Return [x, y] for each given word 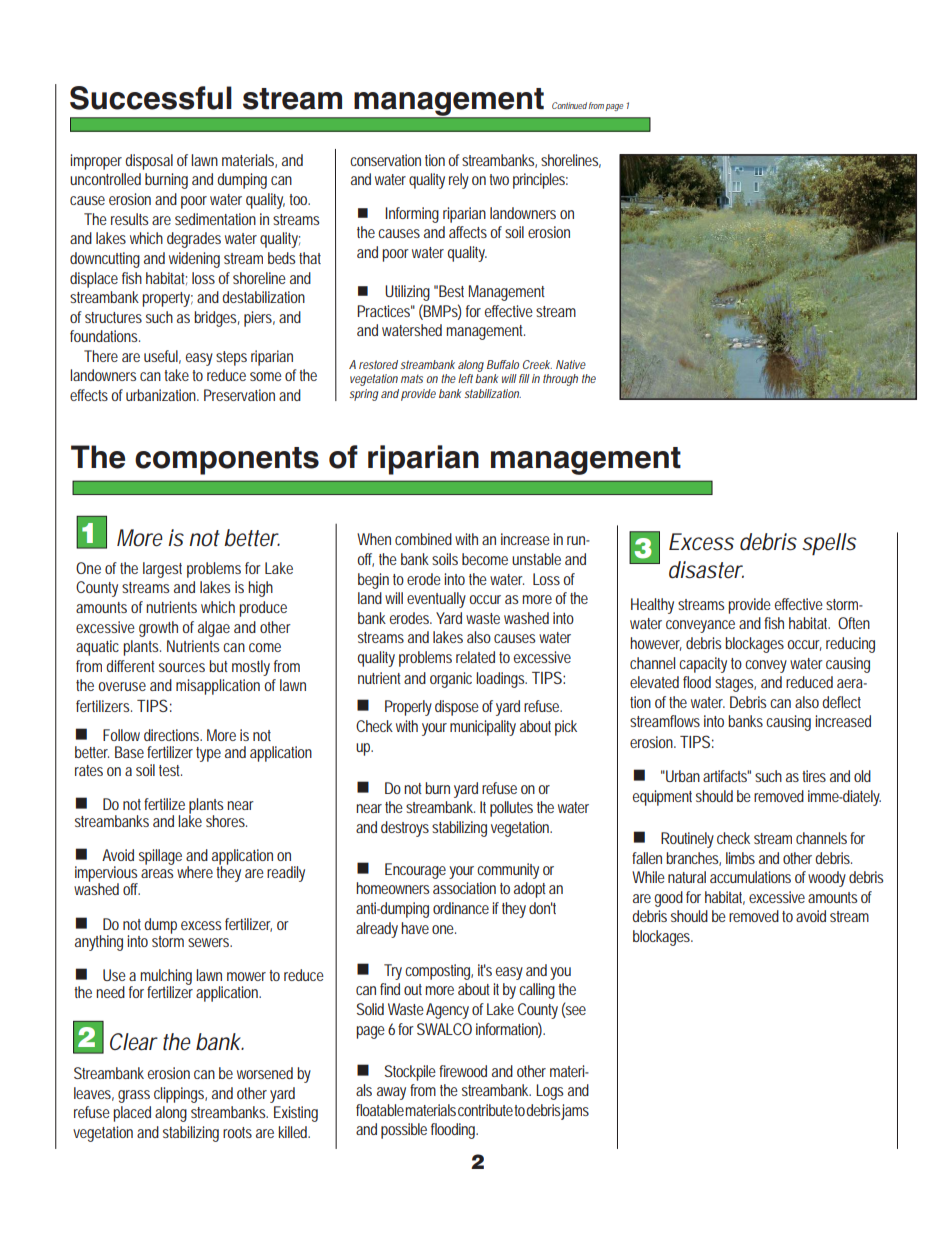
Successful [151, 98]
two [499, 179]
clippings [180, 1095]
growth [158, 629]
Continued [569, 105]
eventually [436, 600]
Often [854, 623]
